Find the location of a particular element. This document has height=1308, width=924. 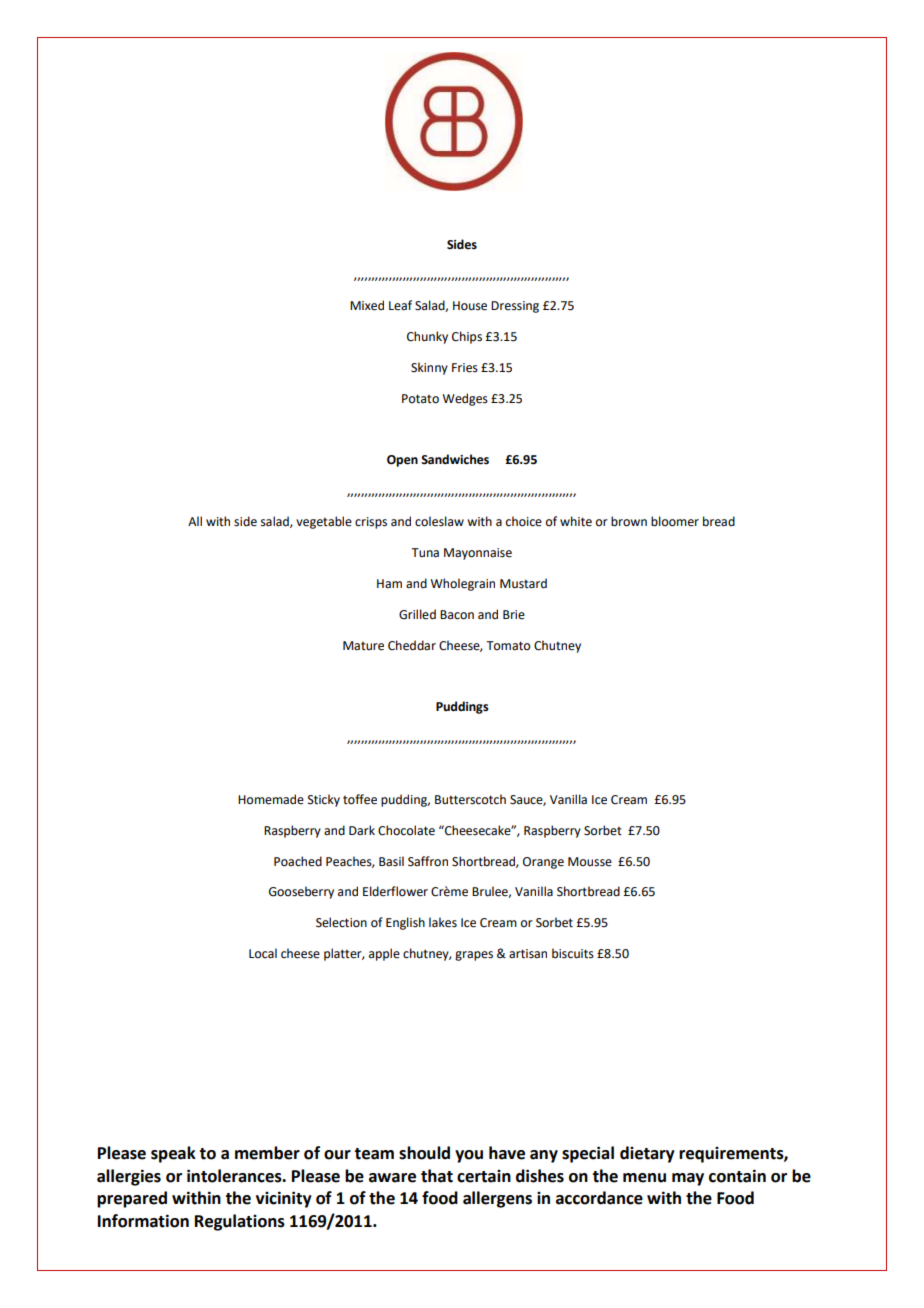

that is located at coordinates (437, 1176).
